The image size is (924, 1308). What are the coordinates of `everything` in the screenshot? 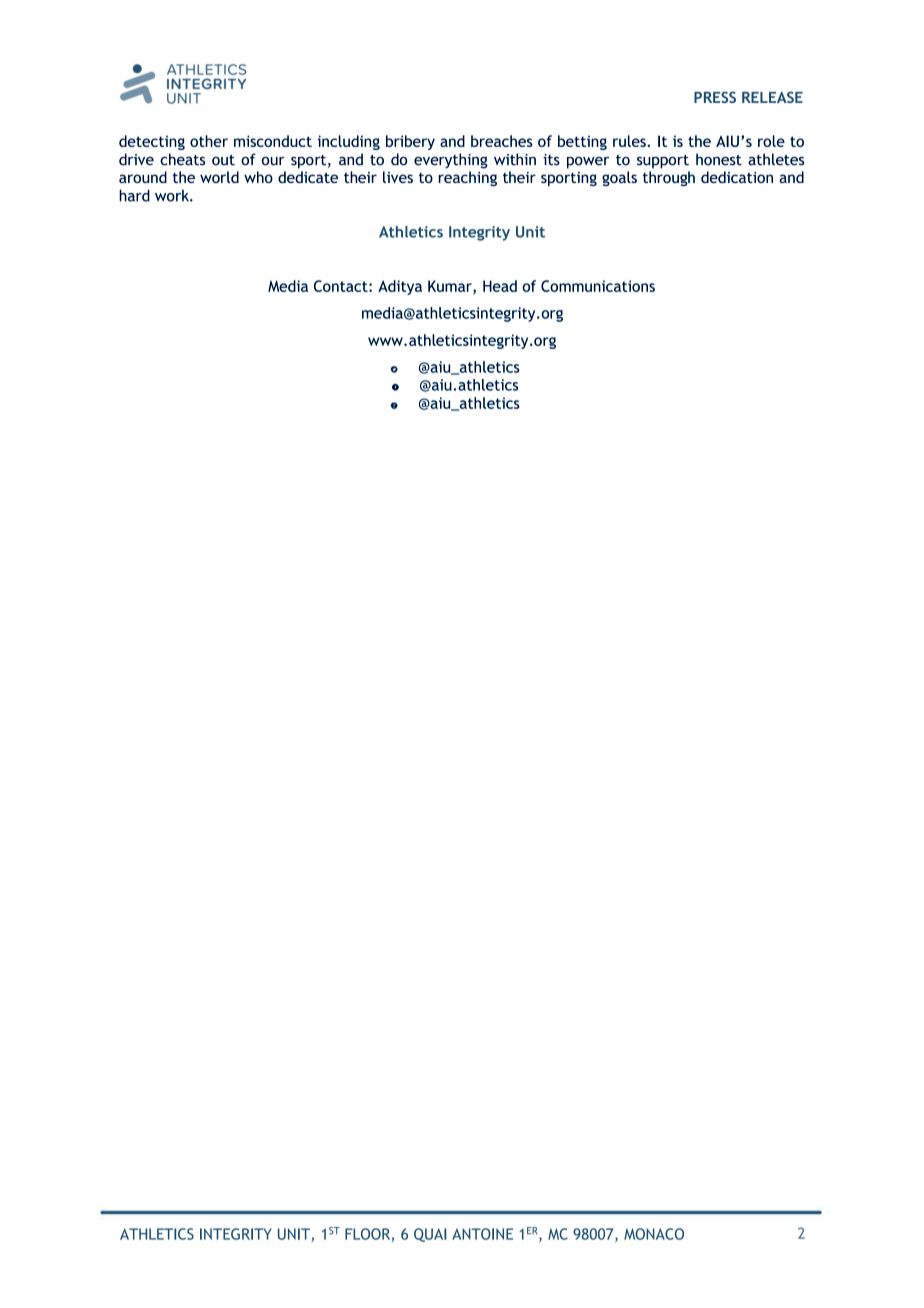 It's located at (451, 161).
